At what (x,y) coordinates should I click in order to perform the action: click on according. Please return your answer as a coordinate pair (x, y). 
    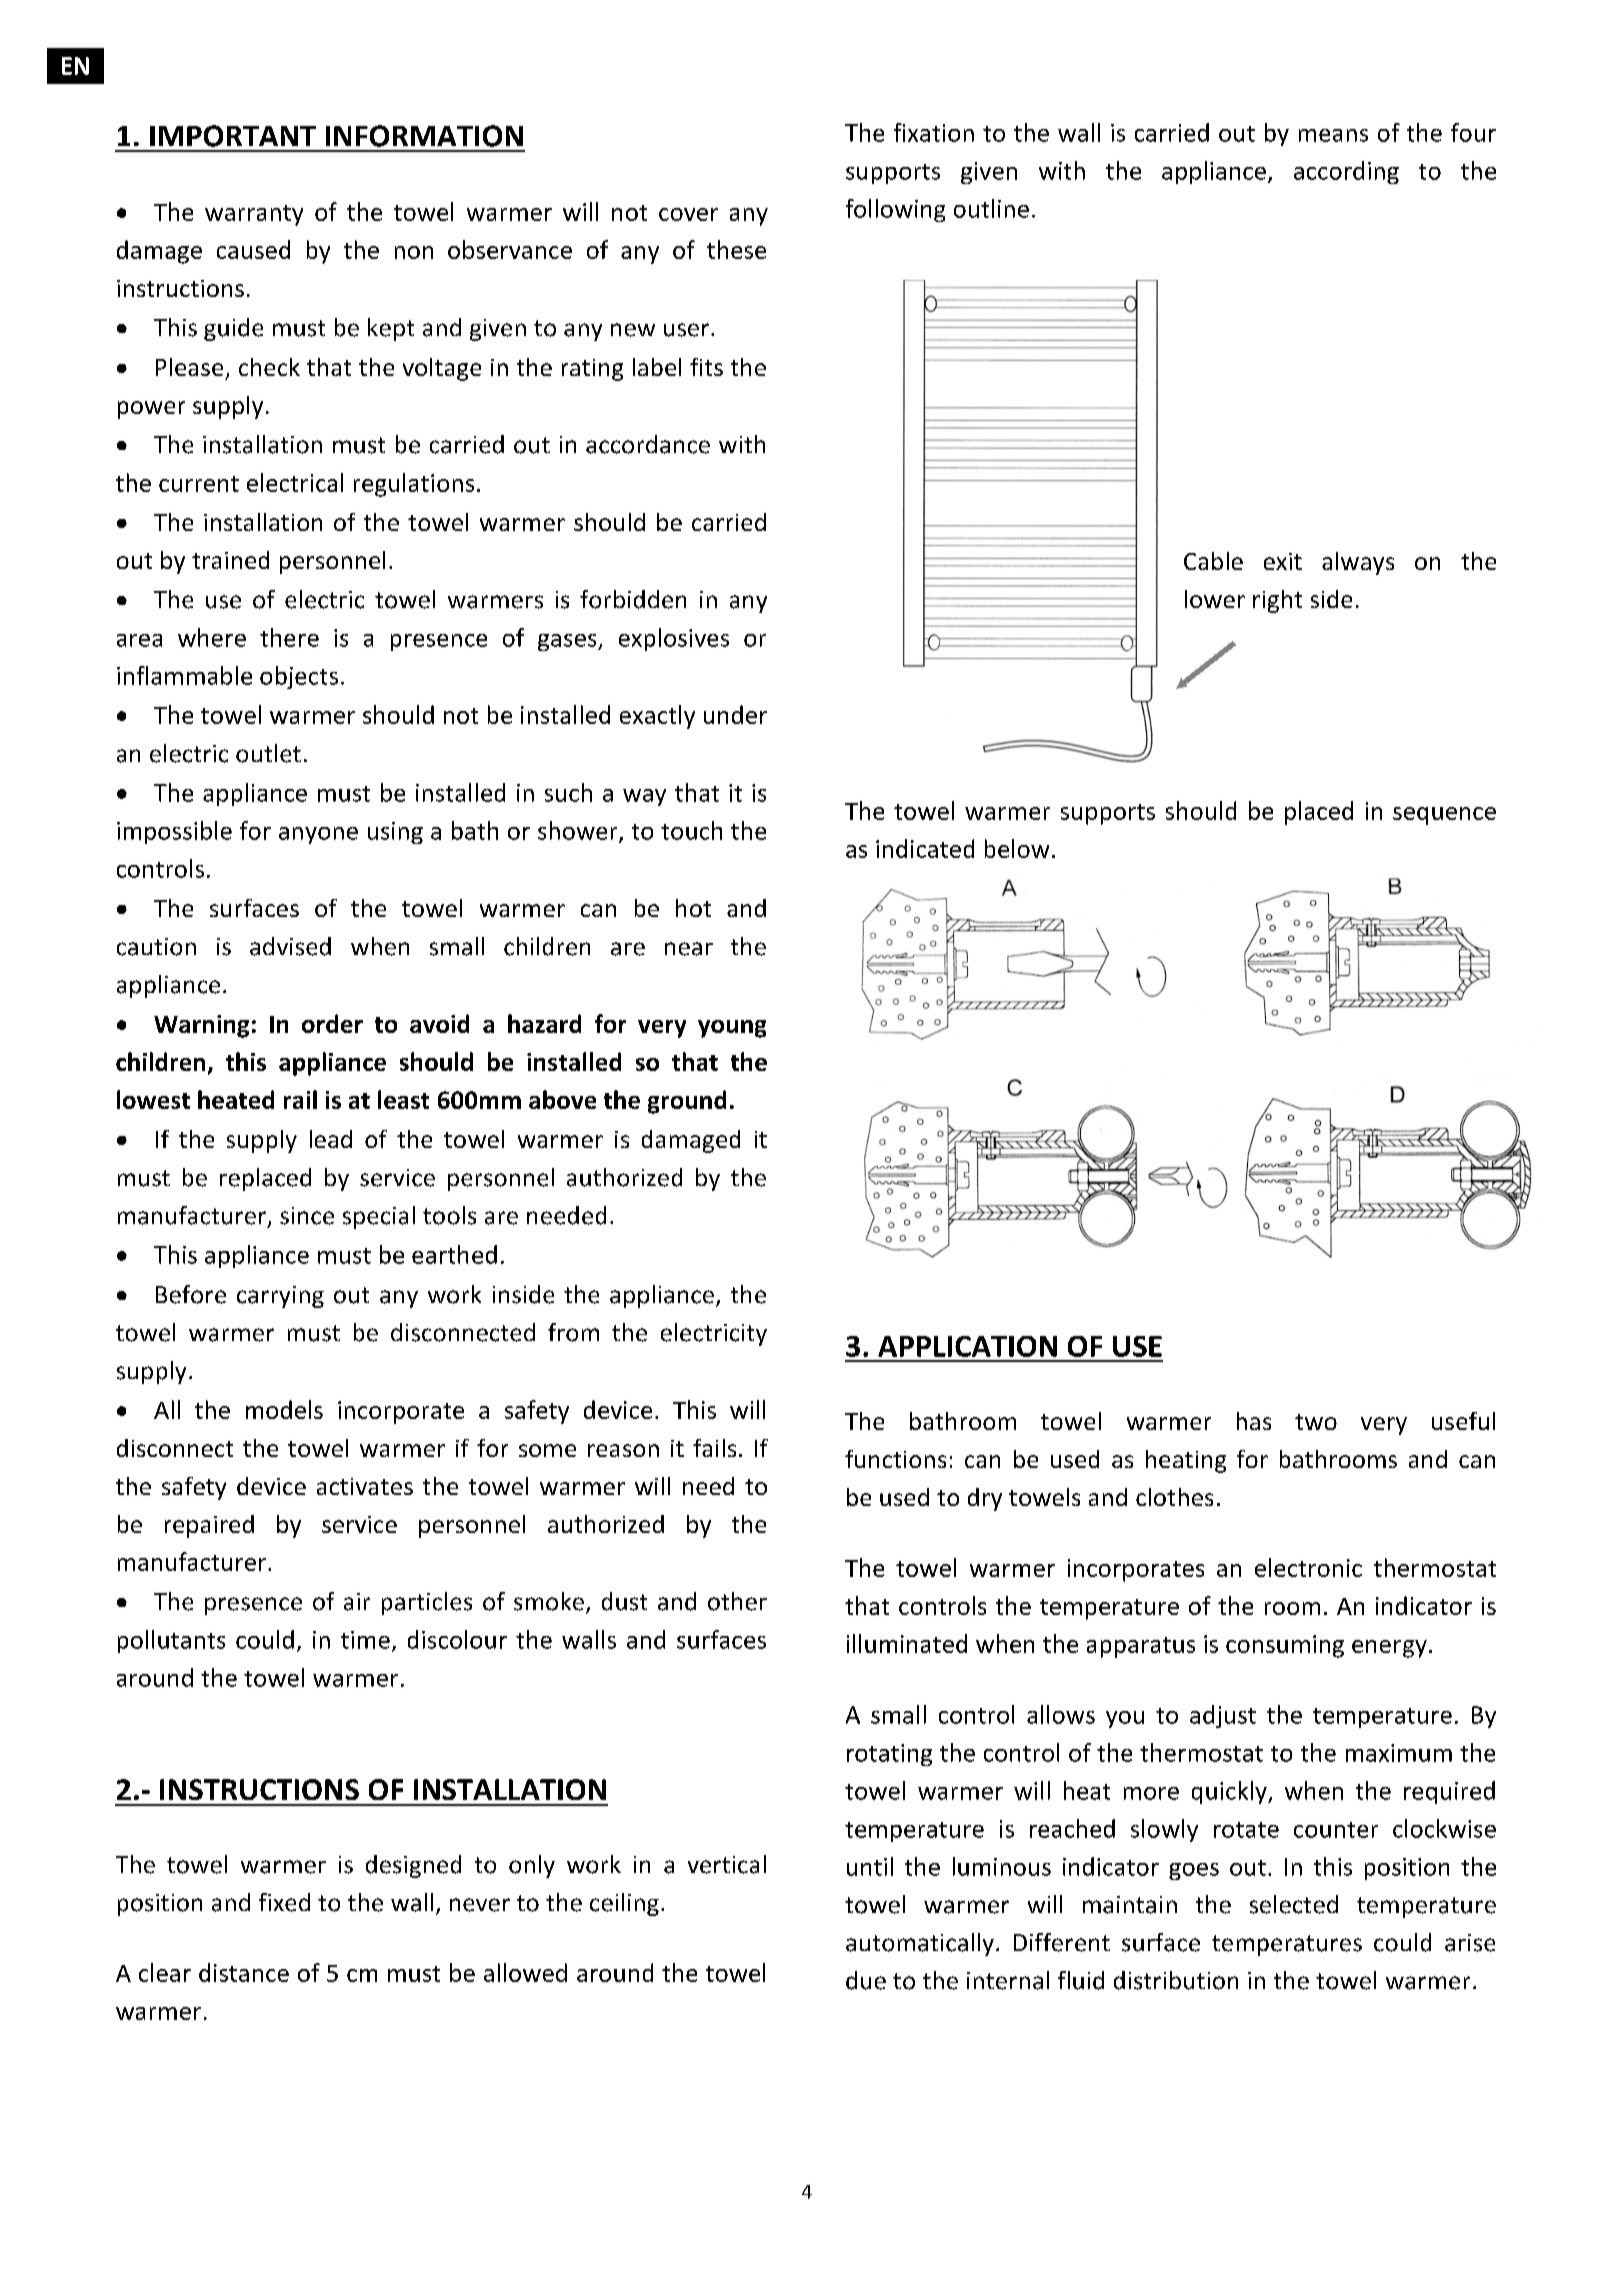
    Looking at the image, I should click on (1346, 172).
